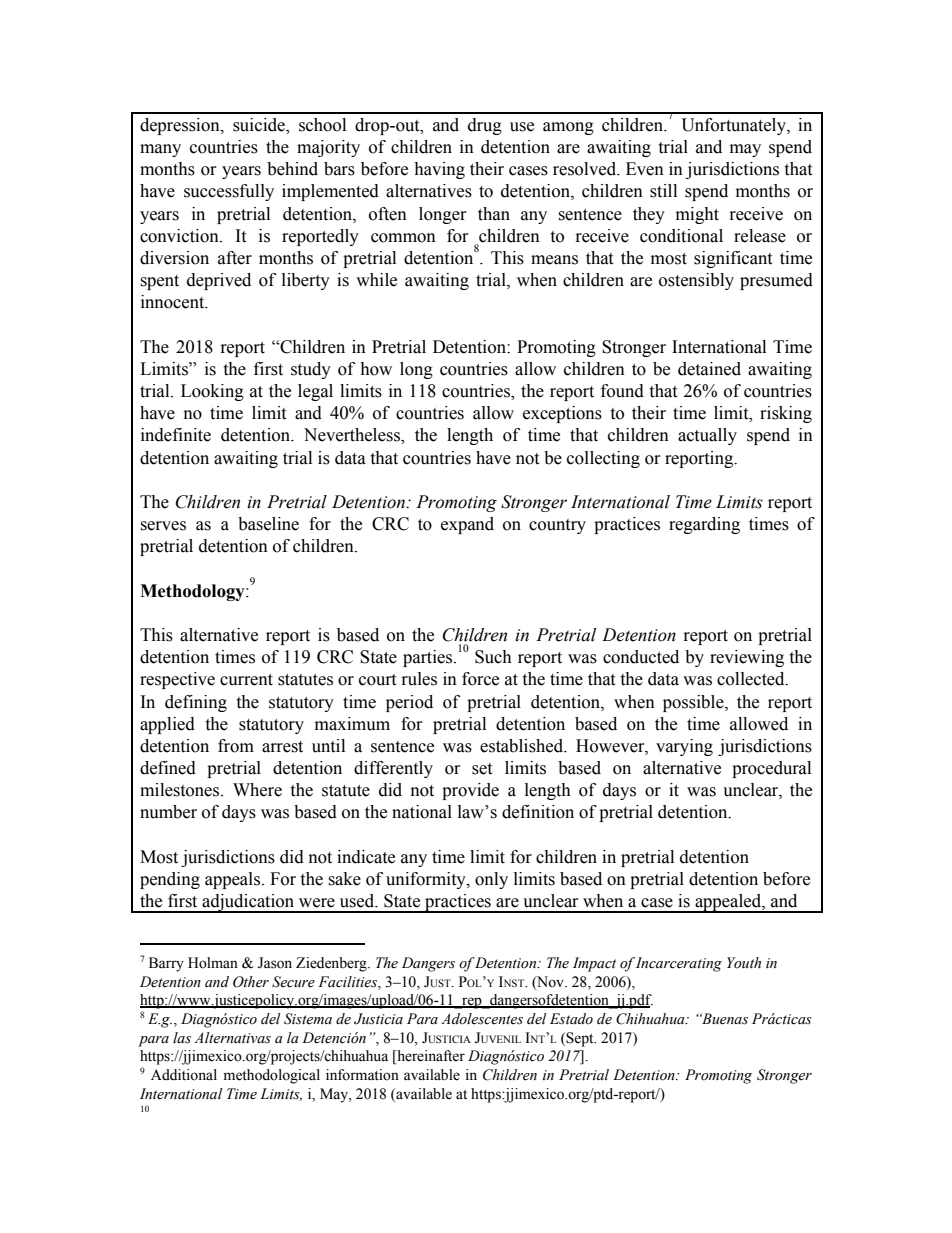 The image size is (952, 1233). I want to click on reviewing, so click(747, 658).
